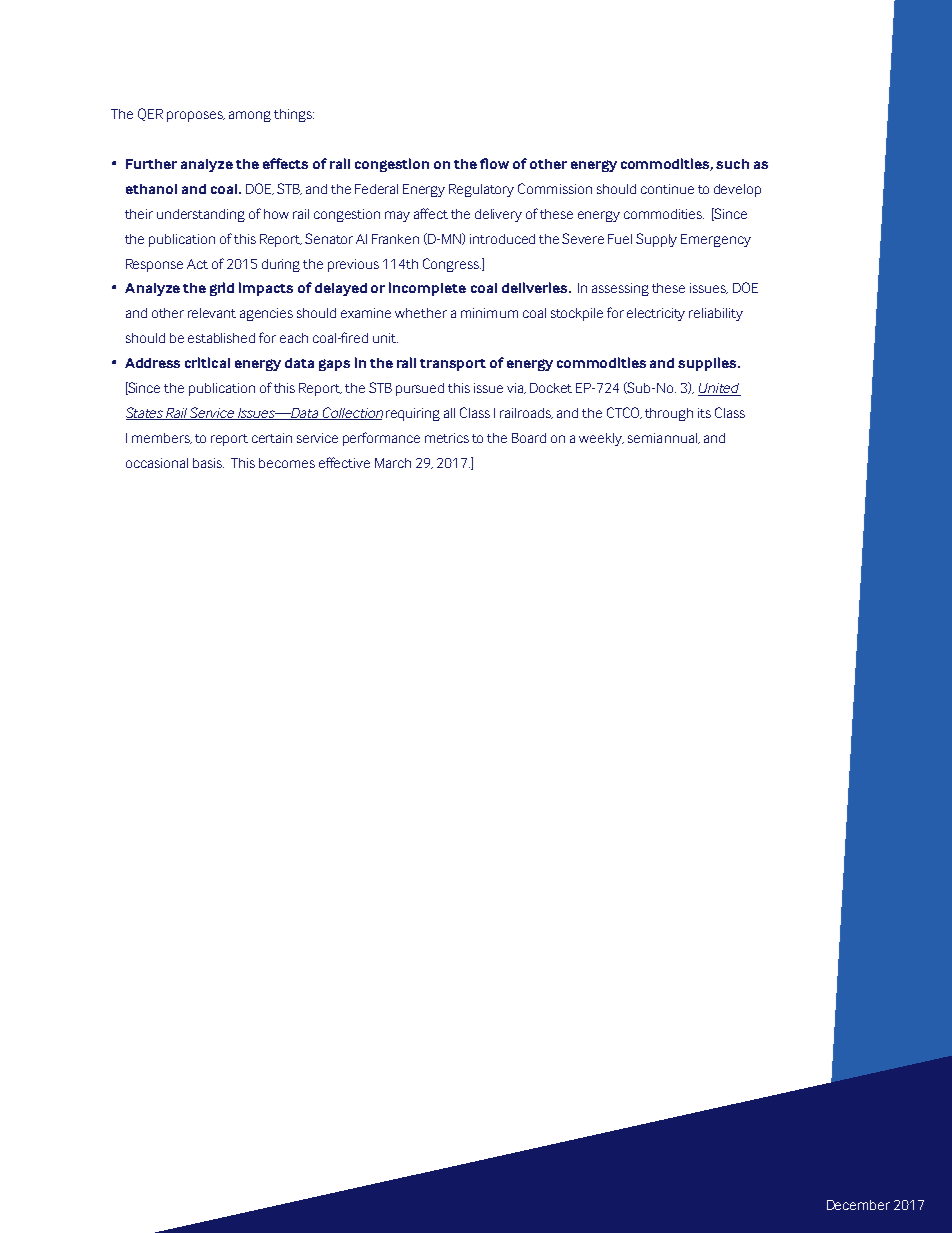 Image resolution: width=952 pixels, height=1233 pixels. Describe the element at coordinates (250, 116) in the screenshot. I see `among` at that location.
